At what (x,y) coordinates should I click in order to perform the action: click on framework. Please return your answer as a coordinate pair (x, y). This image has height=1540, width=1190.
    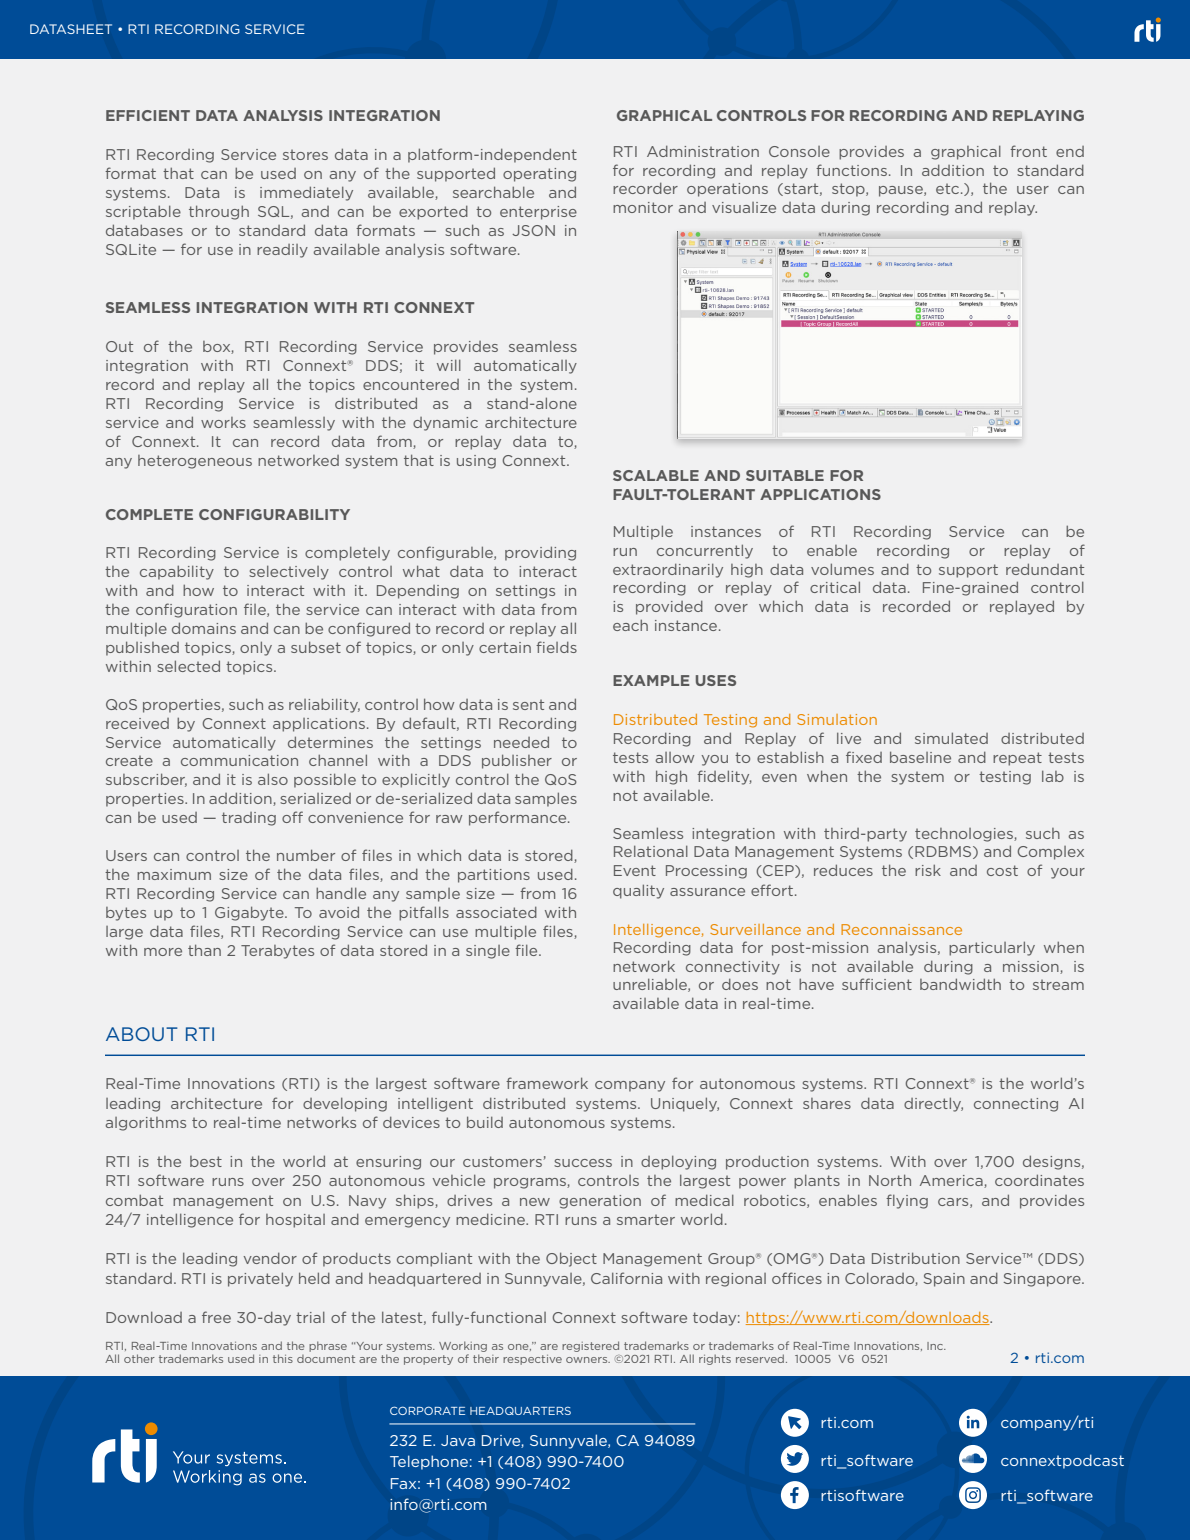
    Looking at the image, I should click on (547, 1083).
